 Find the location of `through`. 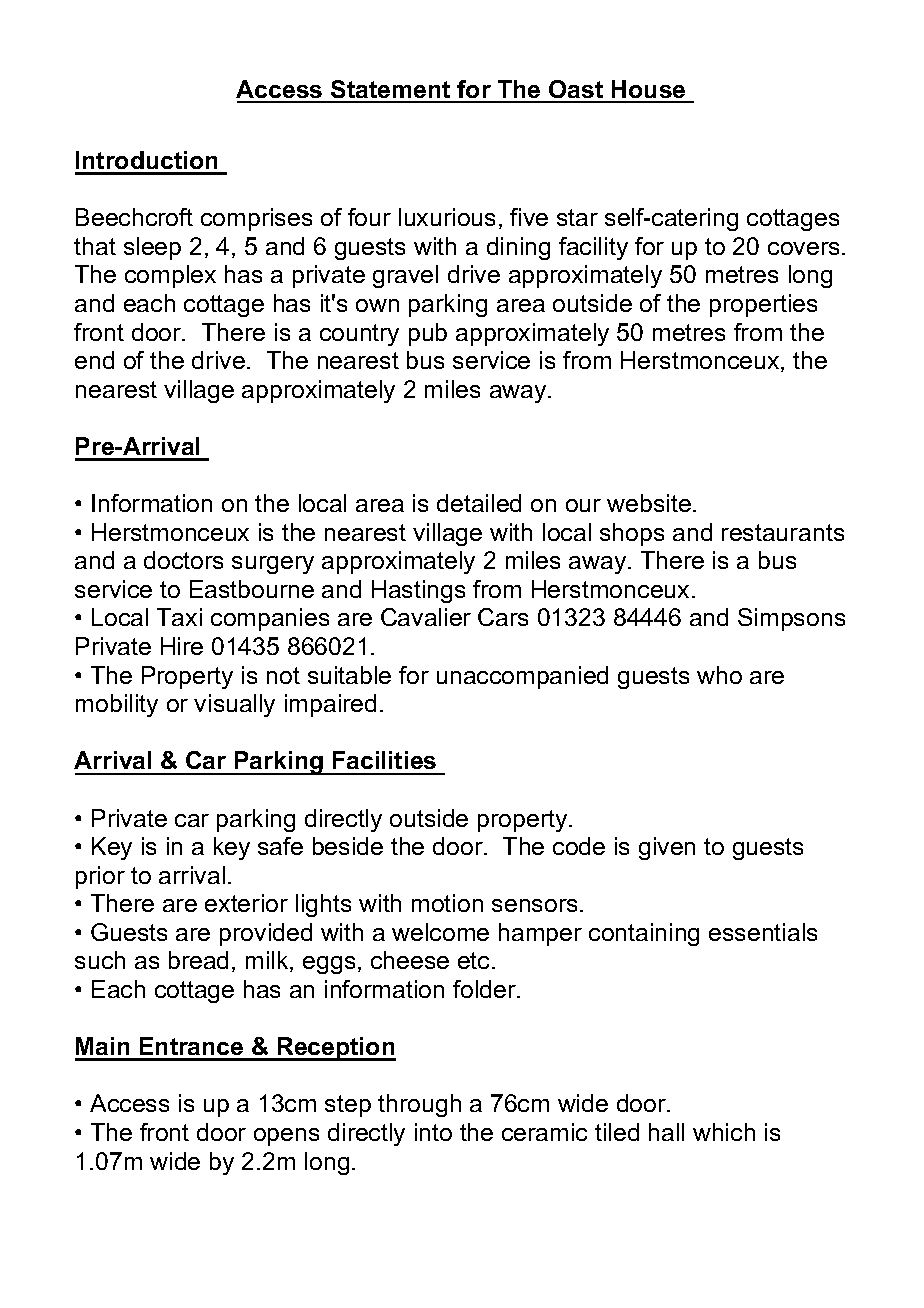

through is located at coordinates (419, 1105).
